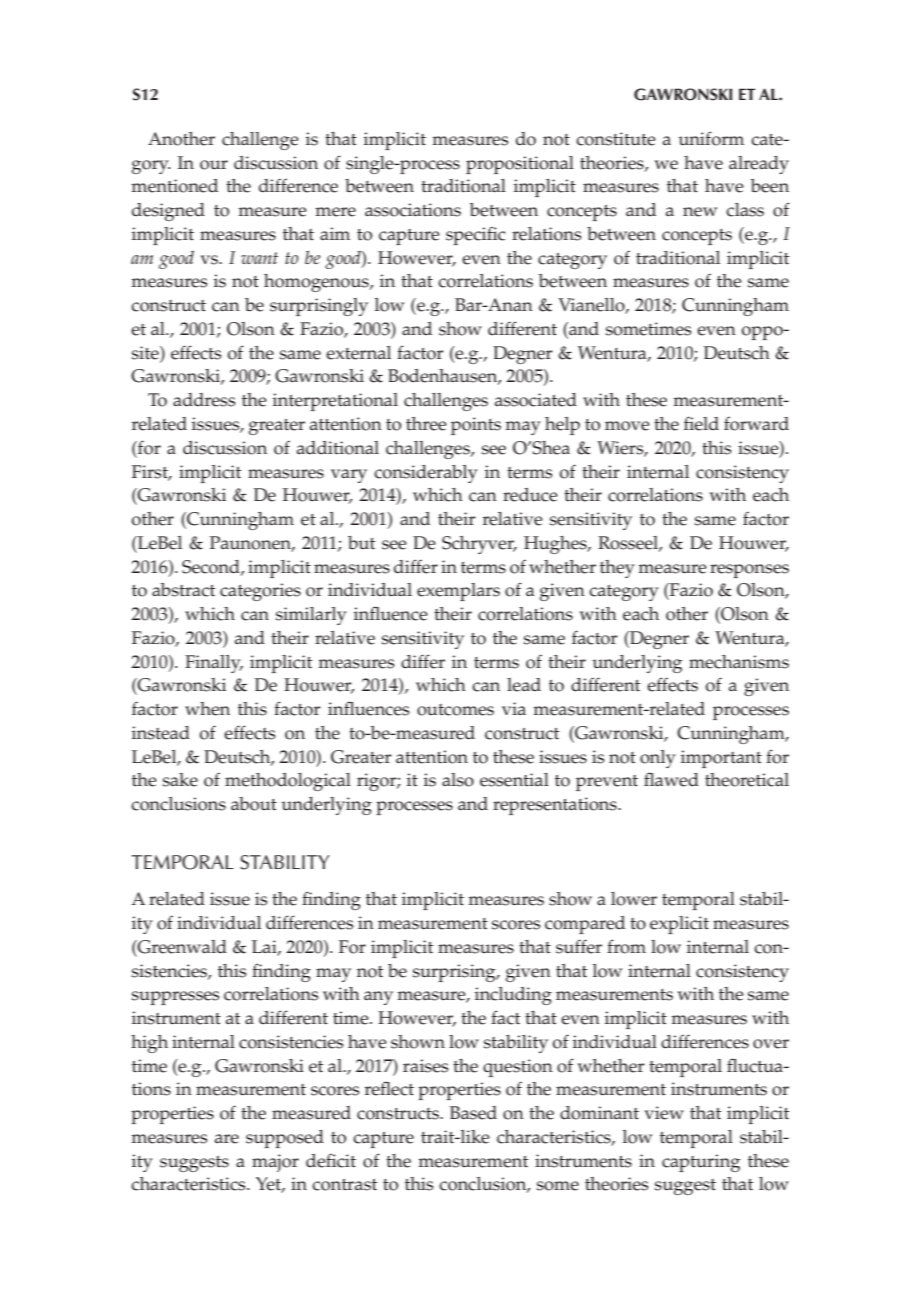 Image resolution: width=921 pixels, height=1316 pixels. I want to click on uniform, so click(711, 138).
